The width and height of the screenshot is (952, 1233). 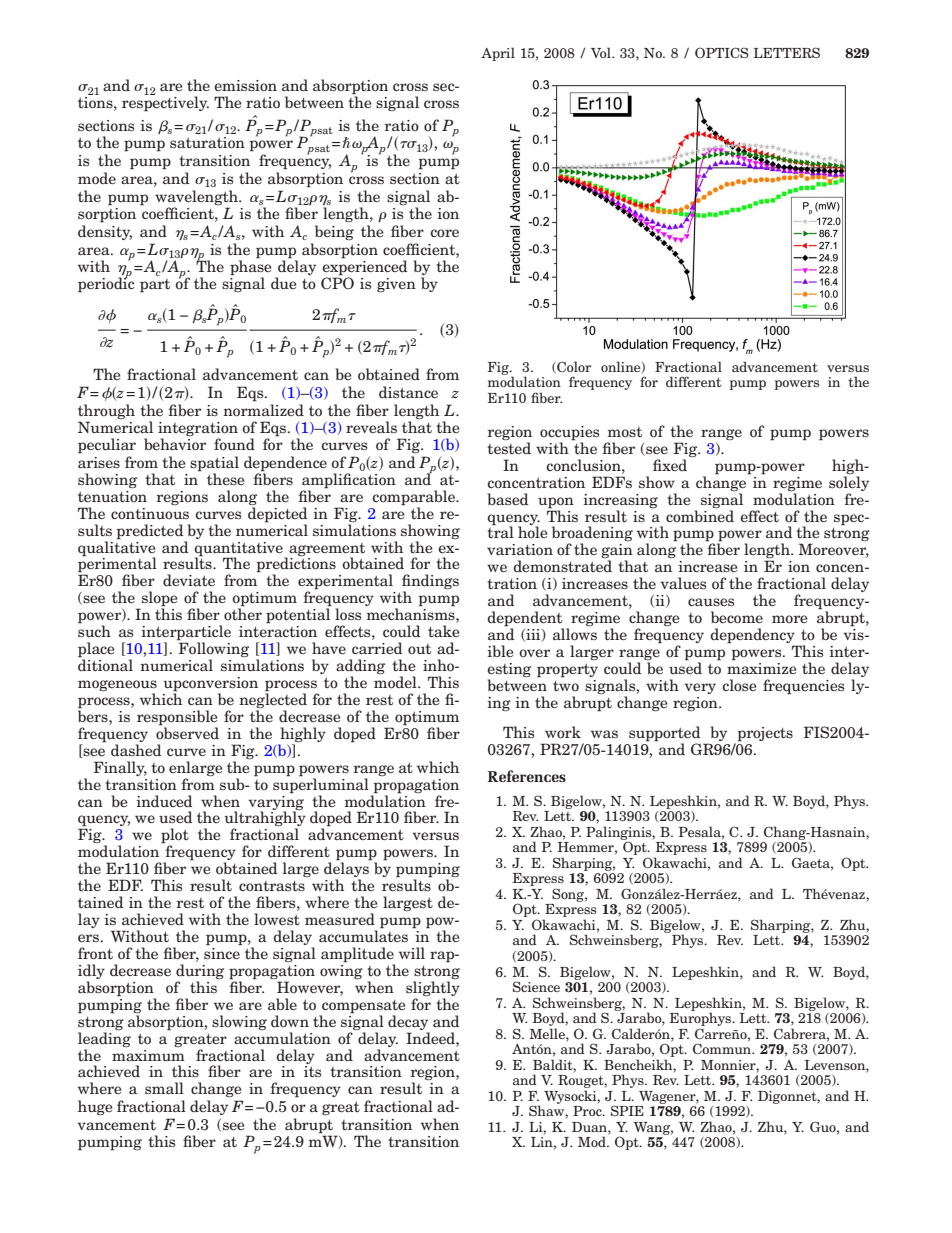 I want to click on emission, so click(x=245, y=85).
